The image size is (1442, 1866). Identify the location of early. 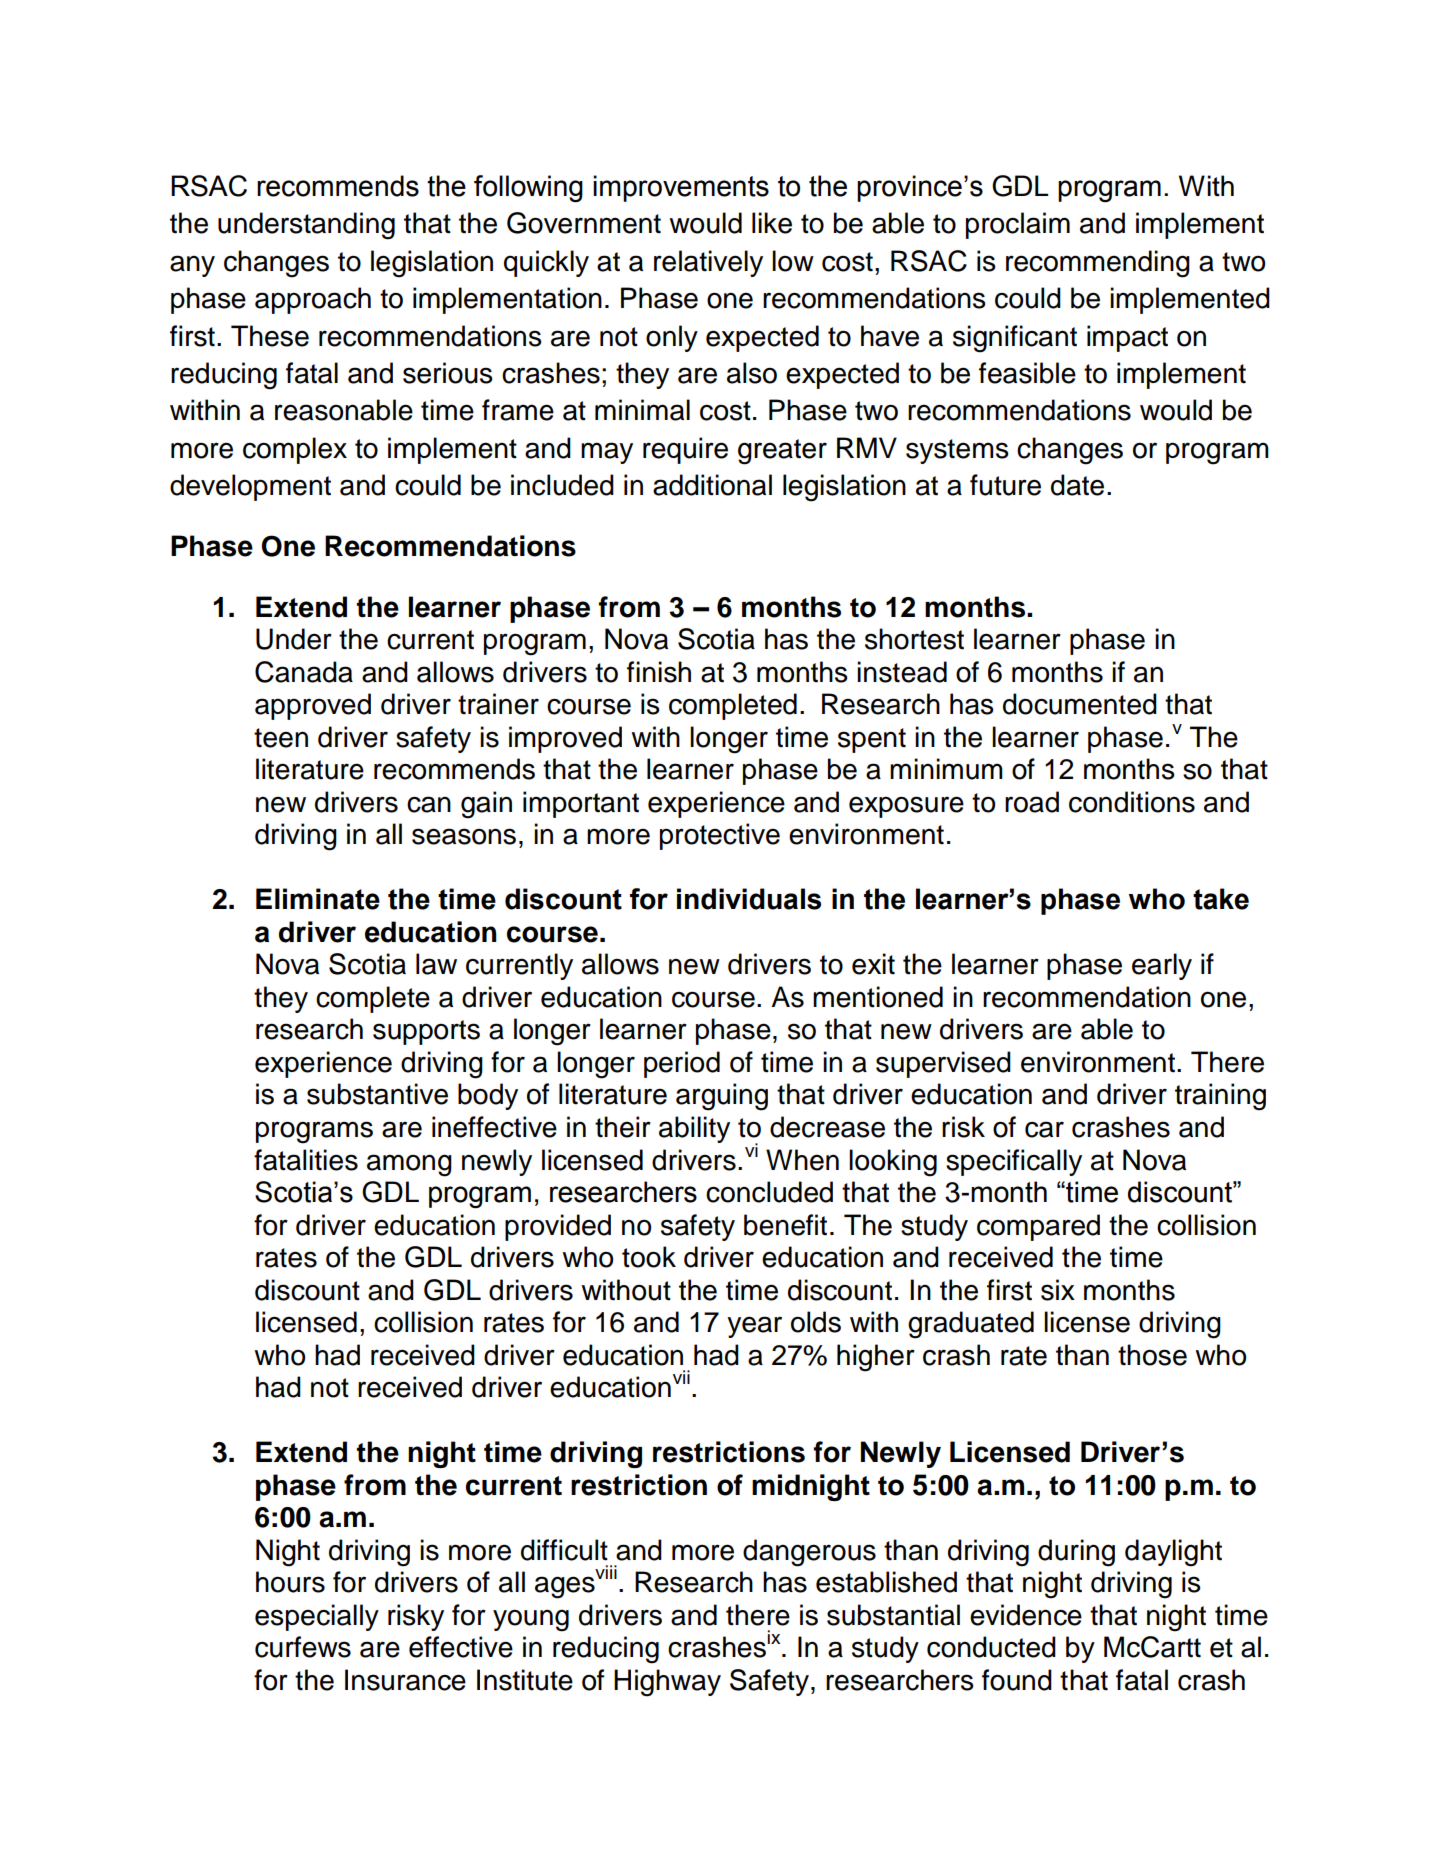
(1162, 966).
